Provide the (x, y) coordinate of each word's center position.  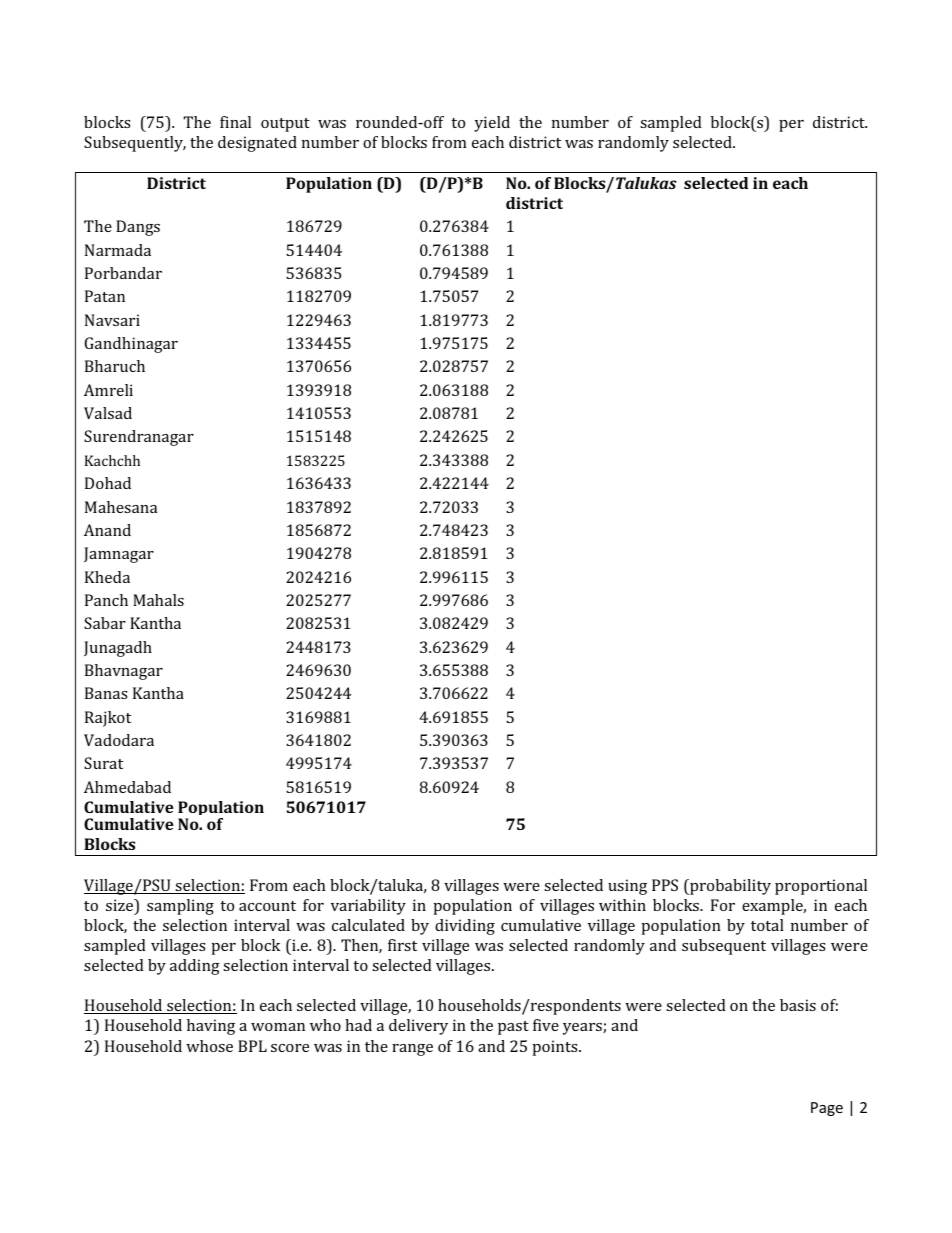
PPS (665, 885)
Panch (106, 600)
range (412, 1050)
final (235, 122)
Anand (107, 530)
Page (827, 1109)
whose (209, 1046)
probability (729, 887)
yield (492, 124)
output (285, 125)
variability (368, 907)
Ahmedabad (127, 787)
